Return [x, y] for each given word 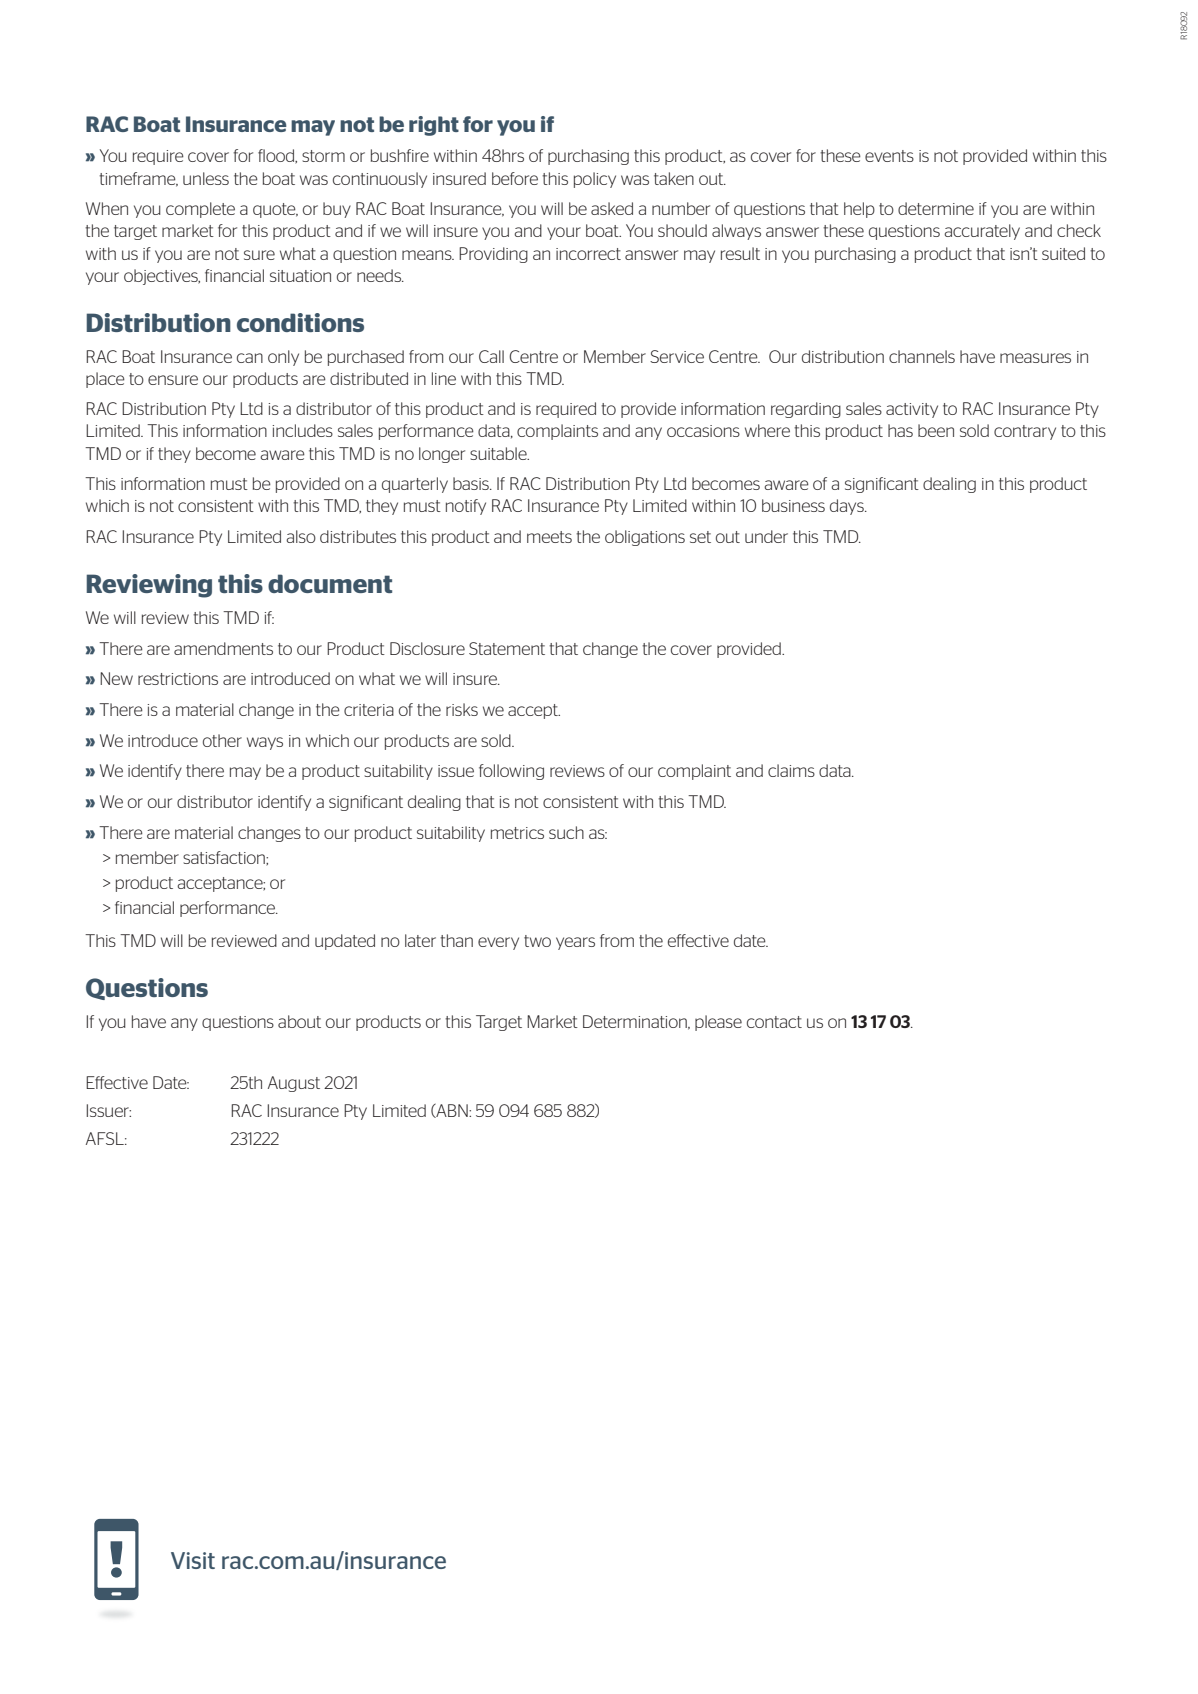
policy [595, 180]
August [294, 1084]
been [936, 430]
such [566, 832]
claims [791, 770]
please [718, 1023]
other [222, 740]
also [301, 536]
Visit [193, 1560]
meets [549, 537]
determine [936, 208]
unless [206, 178]
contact [774, 1022]
